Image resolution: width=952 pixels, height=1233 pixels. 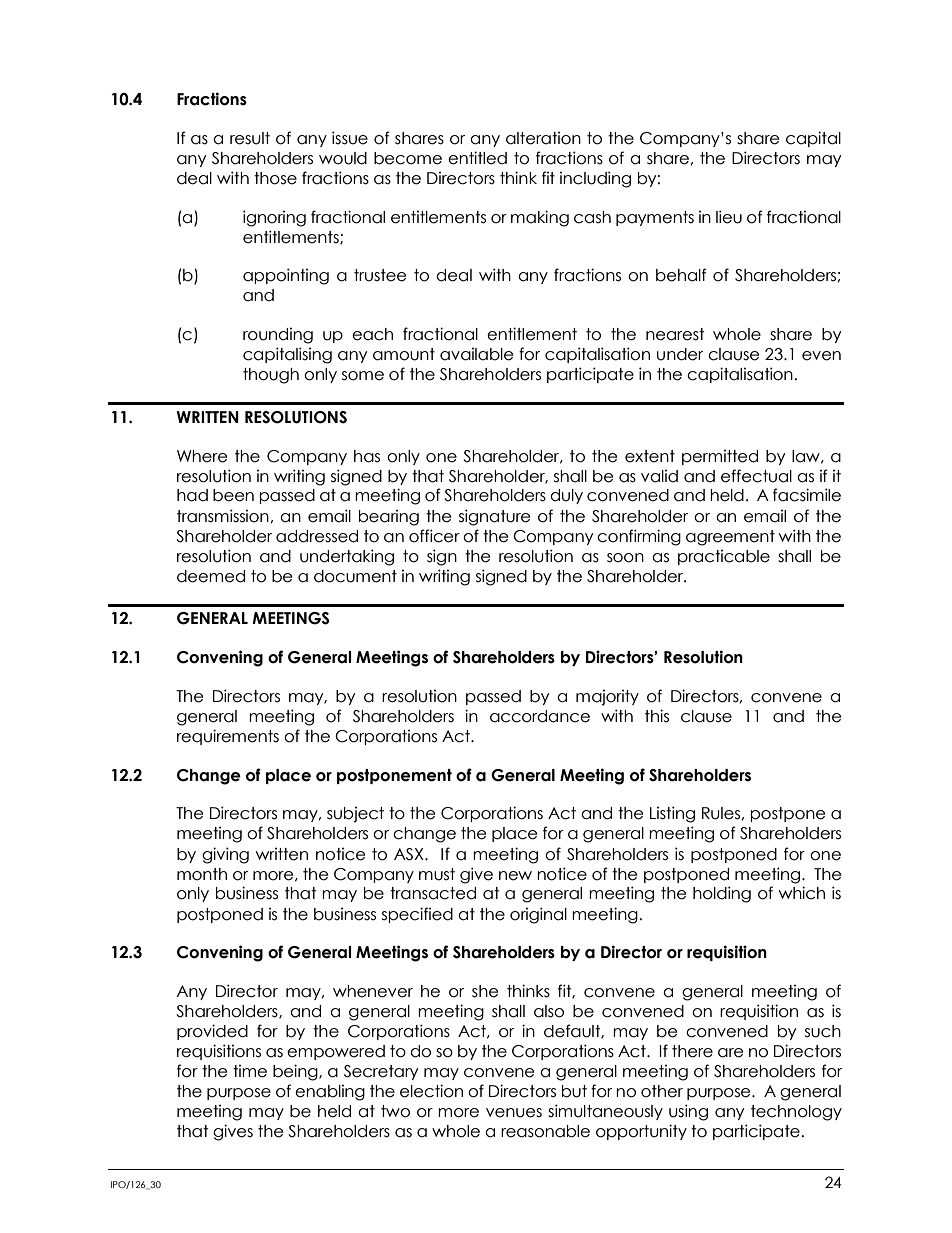 I want to click on new, so click(x=515, y=876).
